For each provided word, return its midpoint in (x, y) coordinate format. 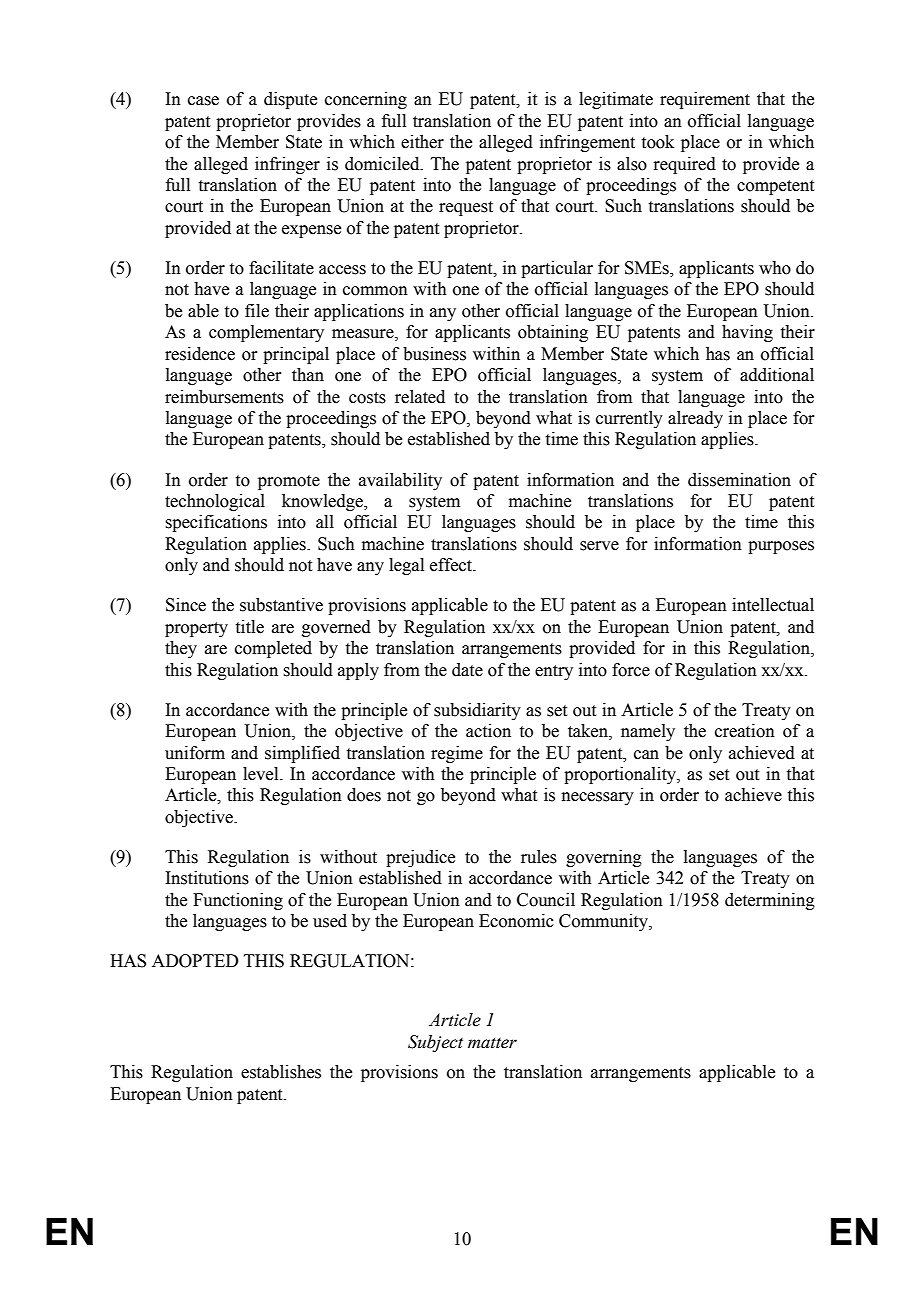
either (422, 142)
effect (452, 565)
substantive (281, 605)
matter (492, 1043)
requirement (705, 100)
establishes (281, 1072)
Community (604, 922)
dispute (290, 100)
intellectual (773, 605)
